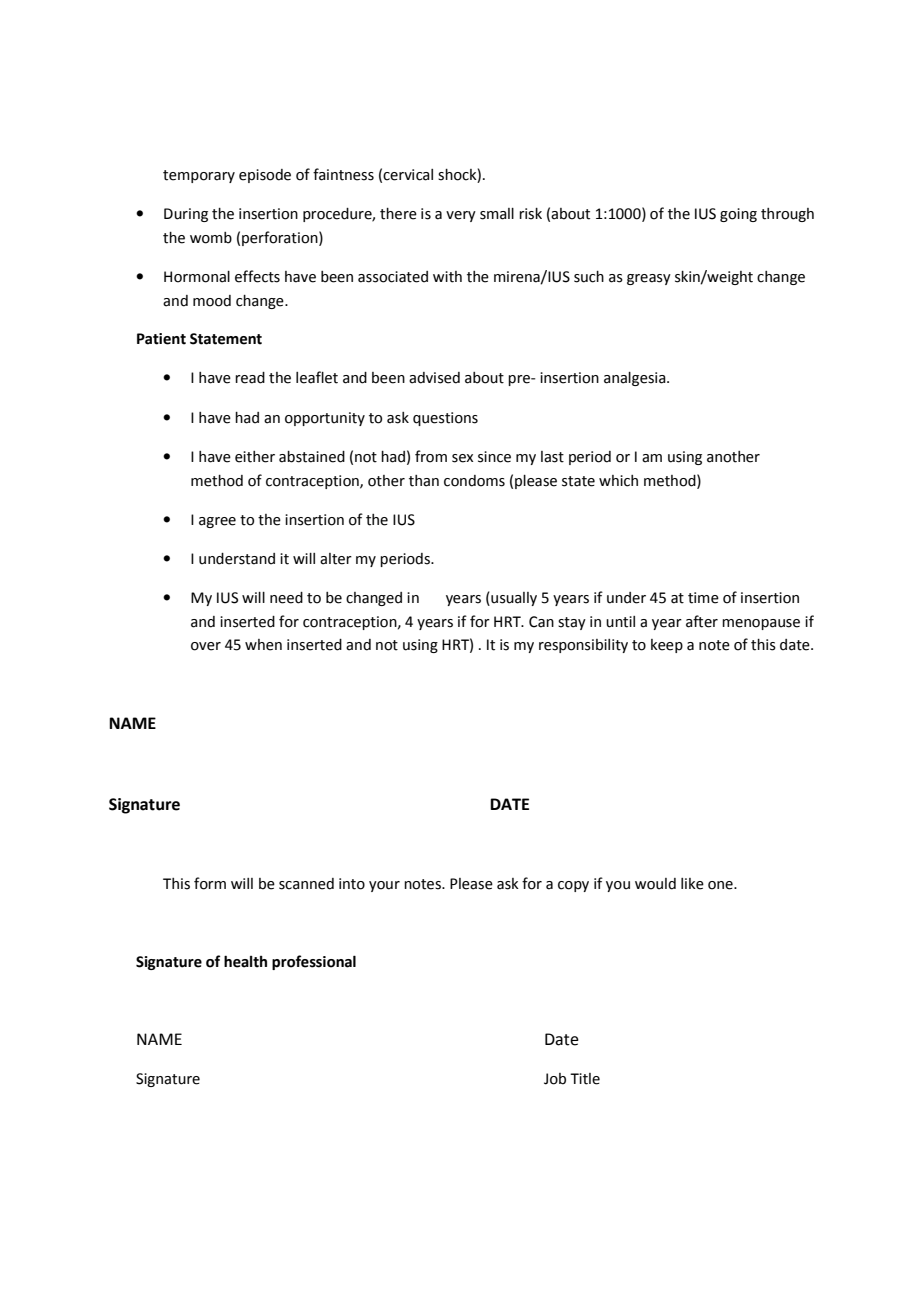 The image size is (924, 1308). Describe the element at coordinates (461, 216) in the screenshot. I see `very` at that location.
